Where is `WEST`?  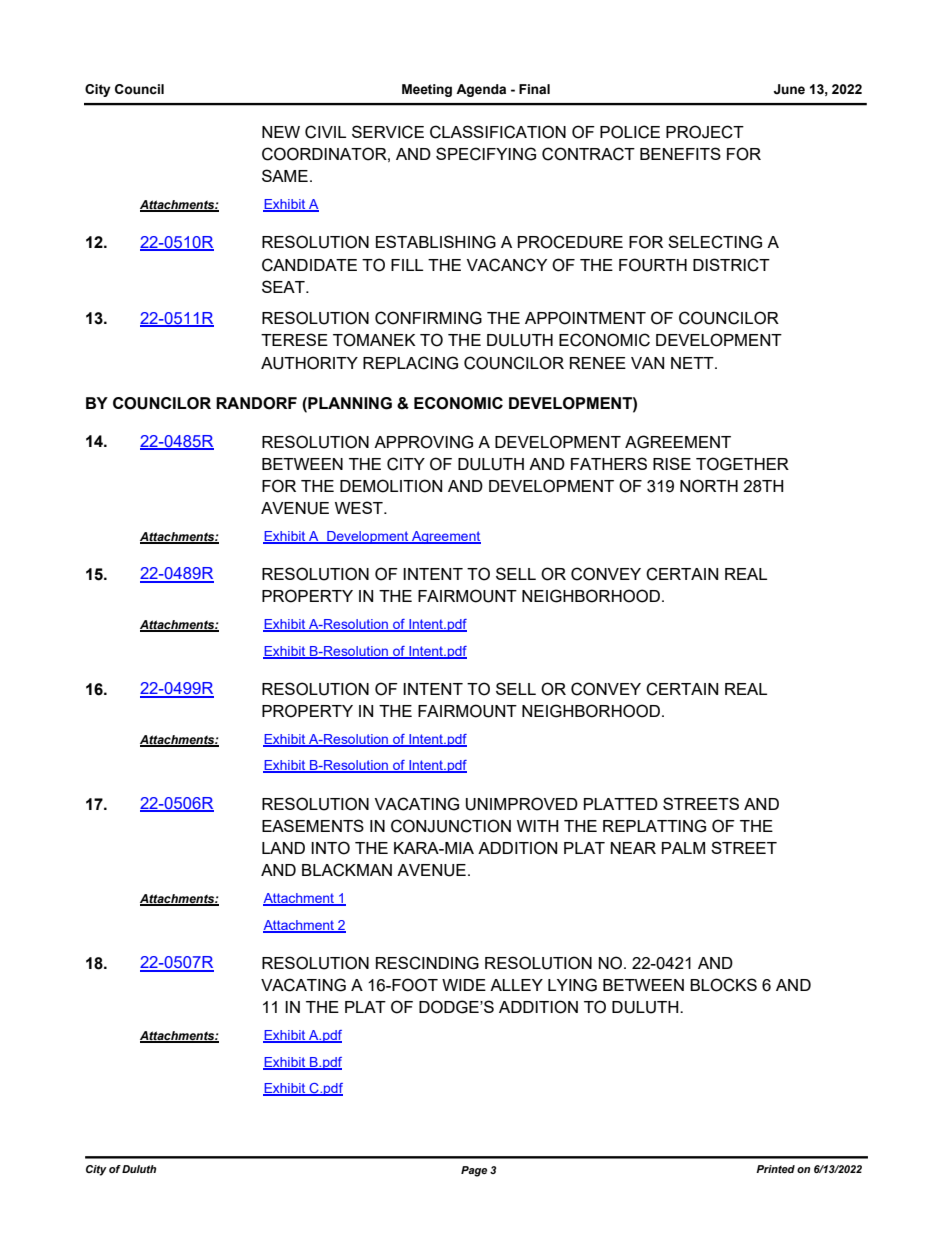
WEST is located at coordinates (360, 507).
